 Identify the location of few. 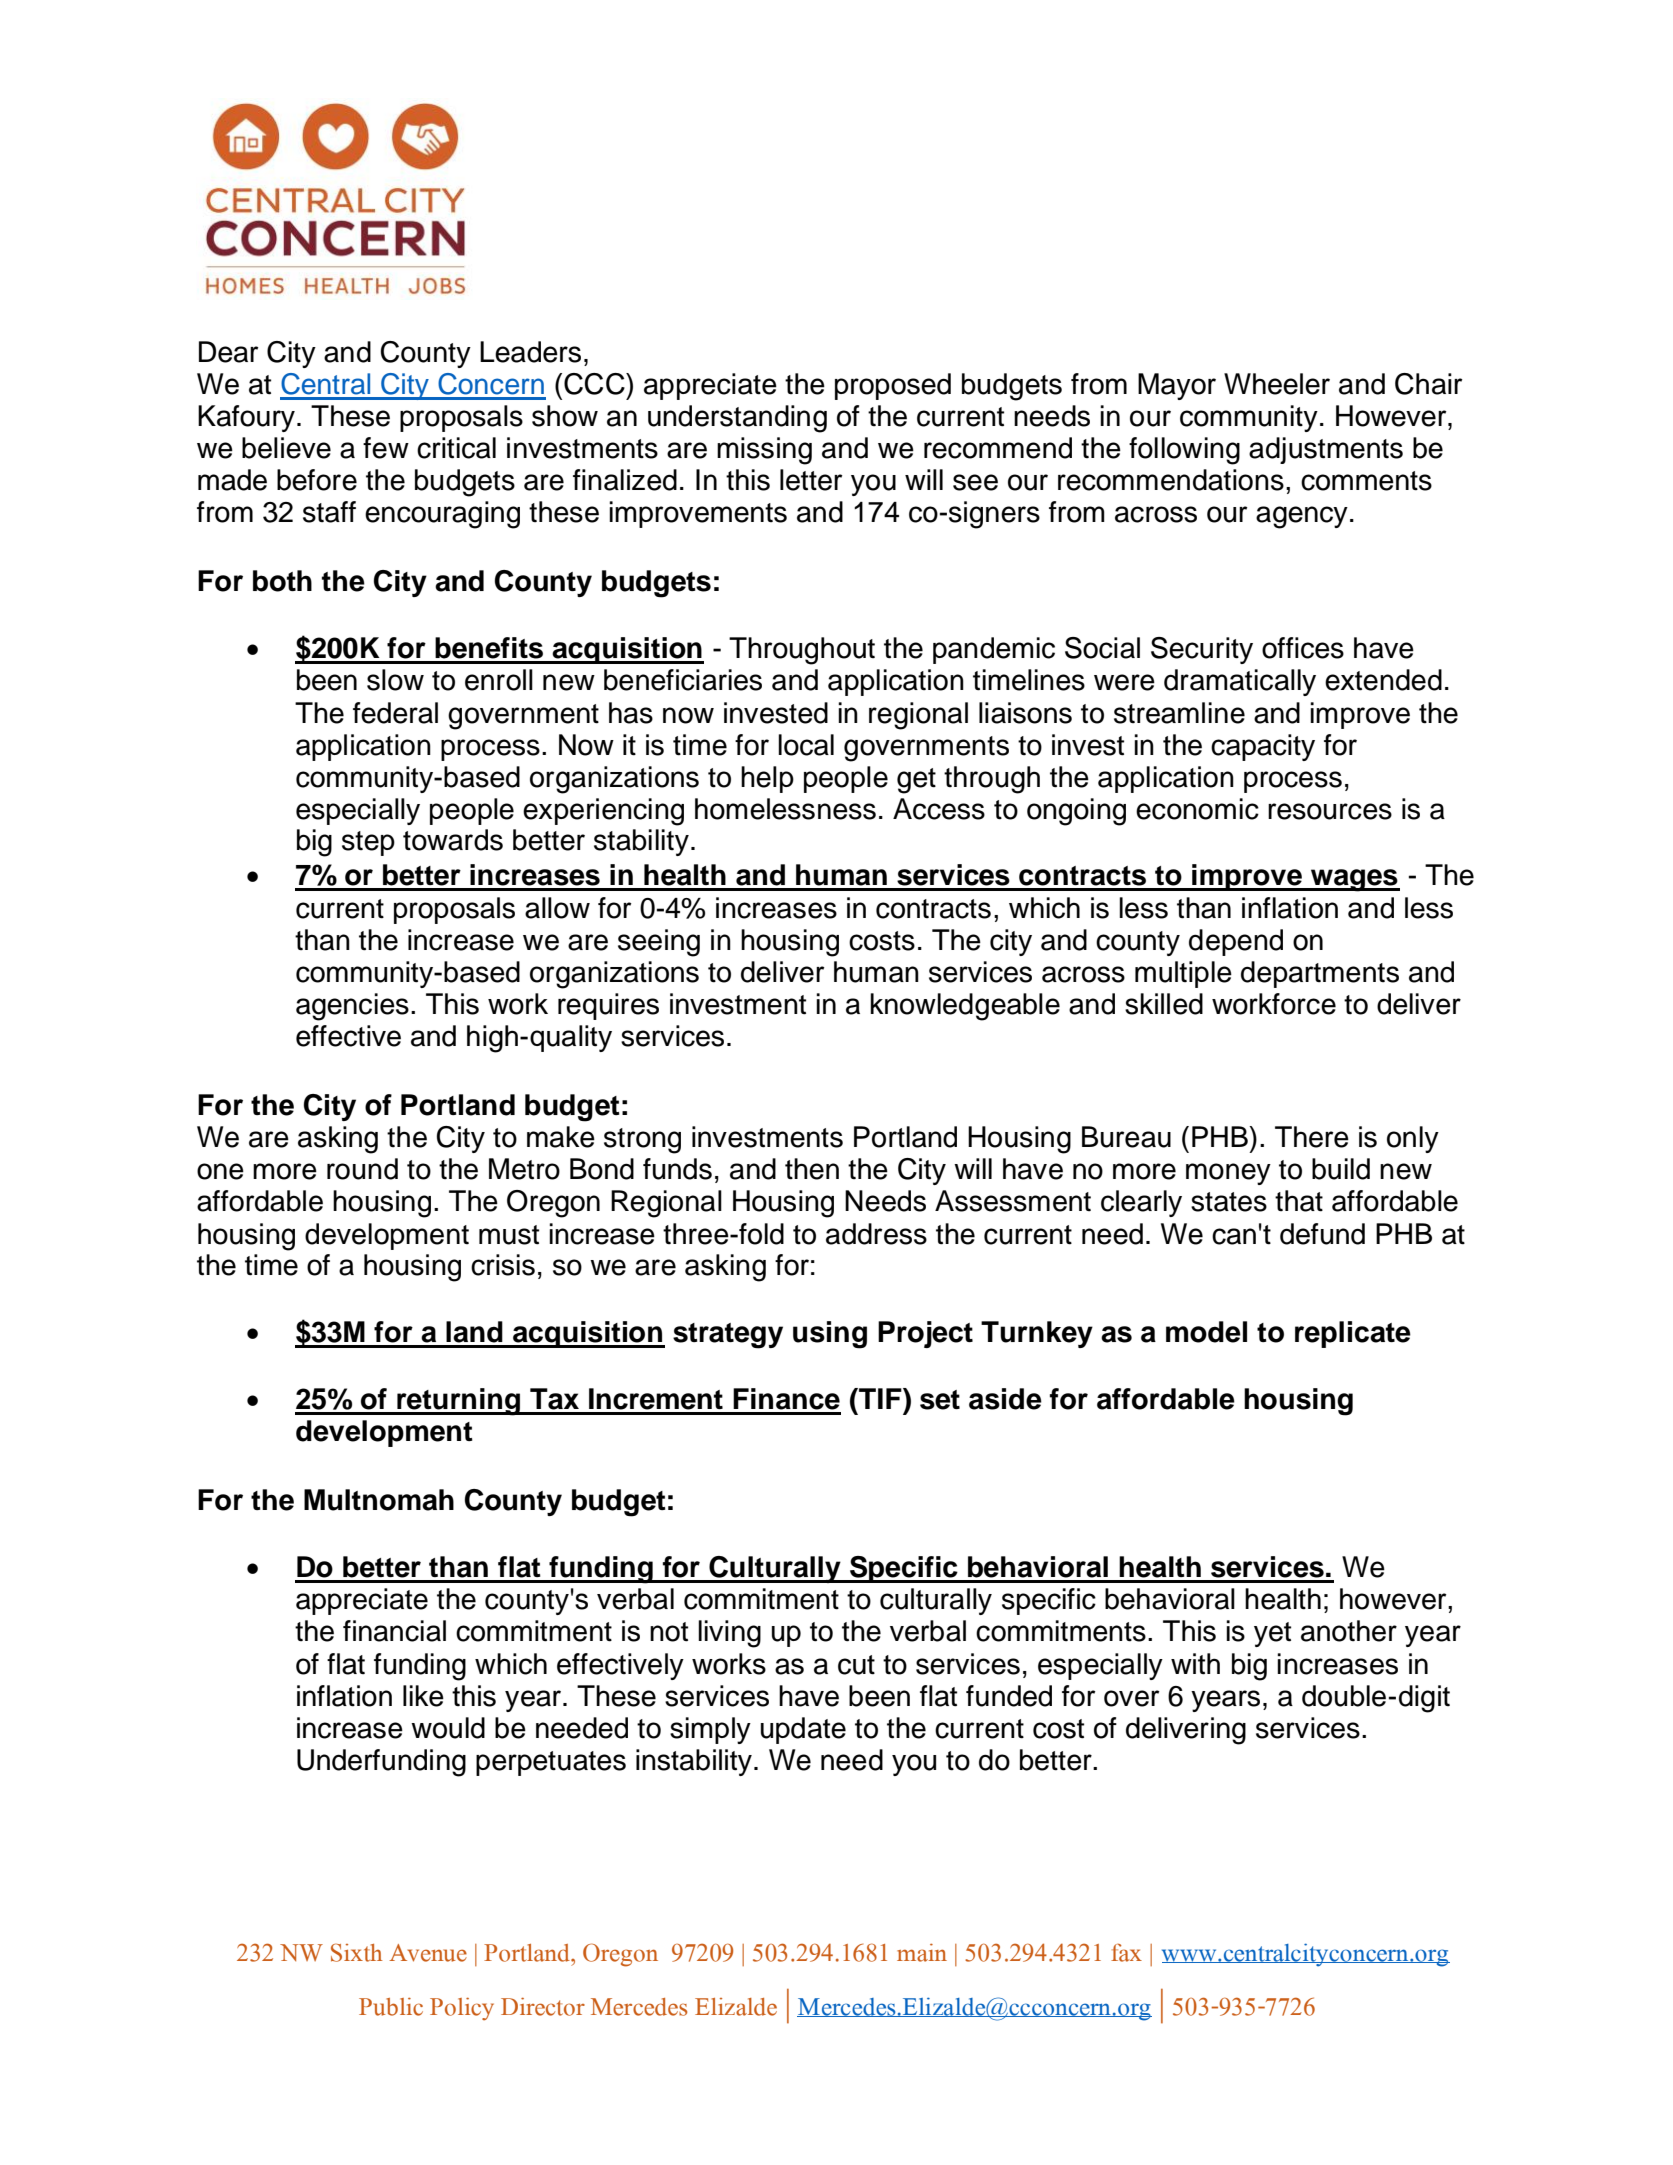
(386, 448).
